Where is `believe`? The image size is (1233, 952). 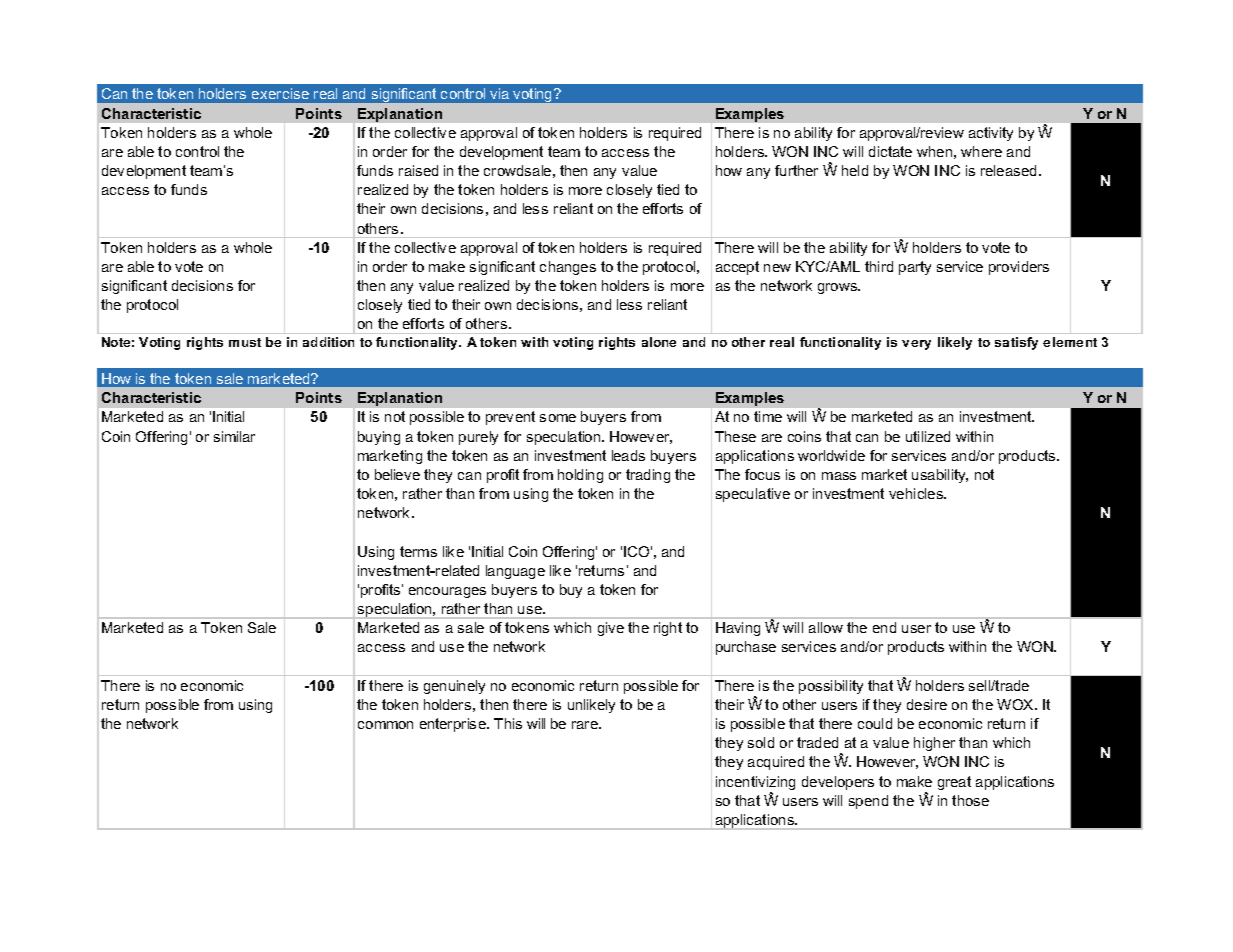
believe is located at coordinates (397, 474).
